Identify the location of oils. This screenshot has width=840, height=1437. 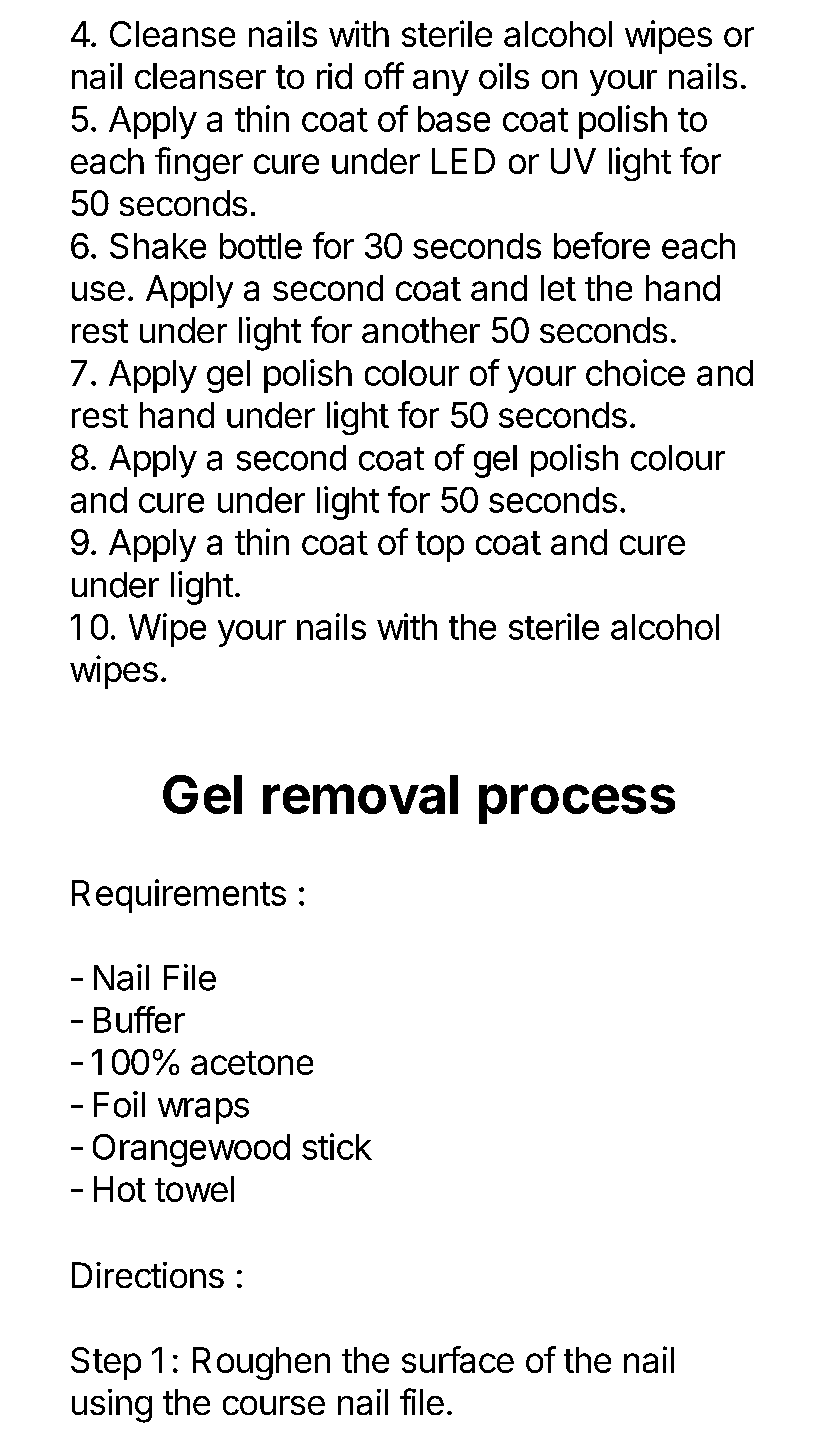
(504, 76).
